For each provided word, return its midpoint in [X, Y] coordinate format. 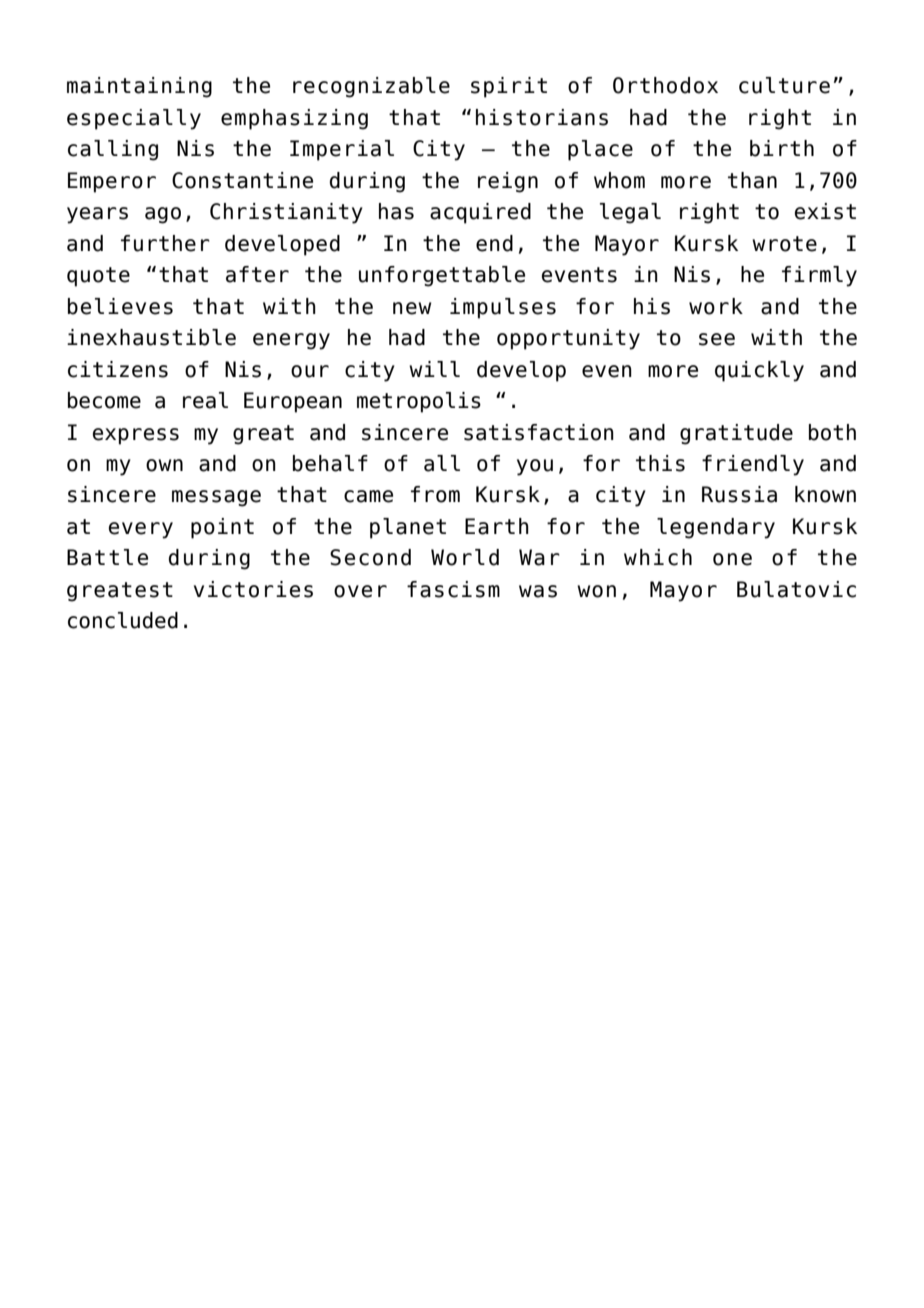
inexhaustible [151, 337]
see [717, 339]
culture [784, 85]
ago [163, 215]
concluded [123, 620]
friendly [753, 465]
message [216, 498]
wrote [784, 244]
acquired [480, 213]
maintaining [139, 87]
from [435, 494]
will [434, 369]
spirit [509, 87]
